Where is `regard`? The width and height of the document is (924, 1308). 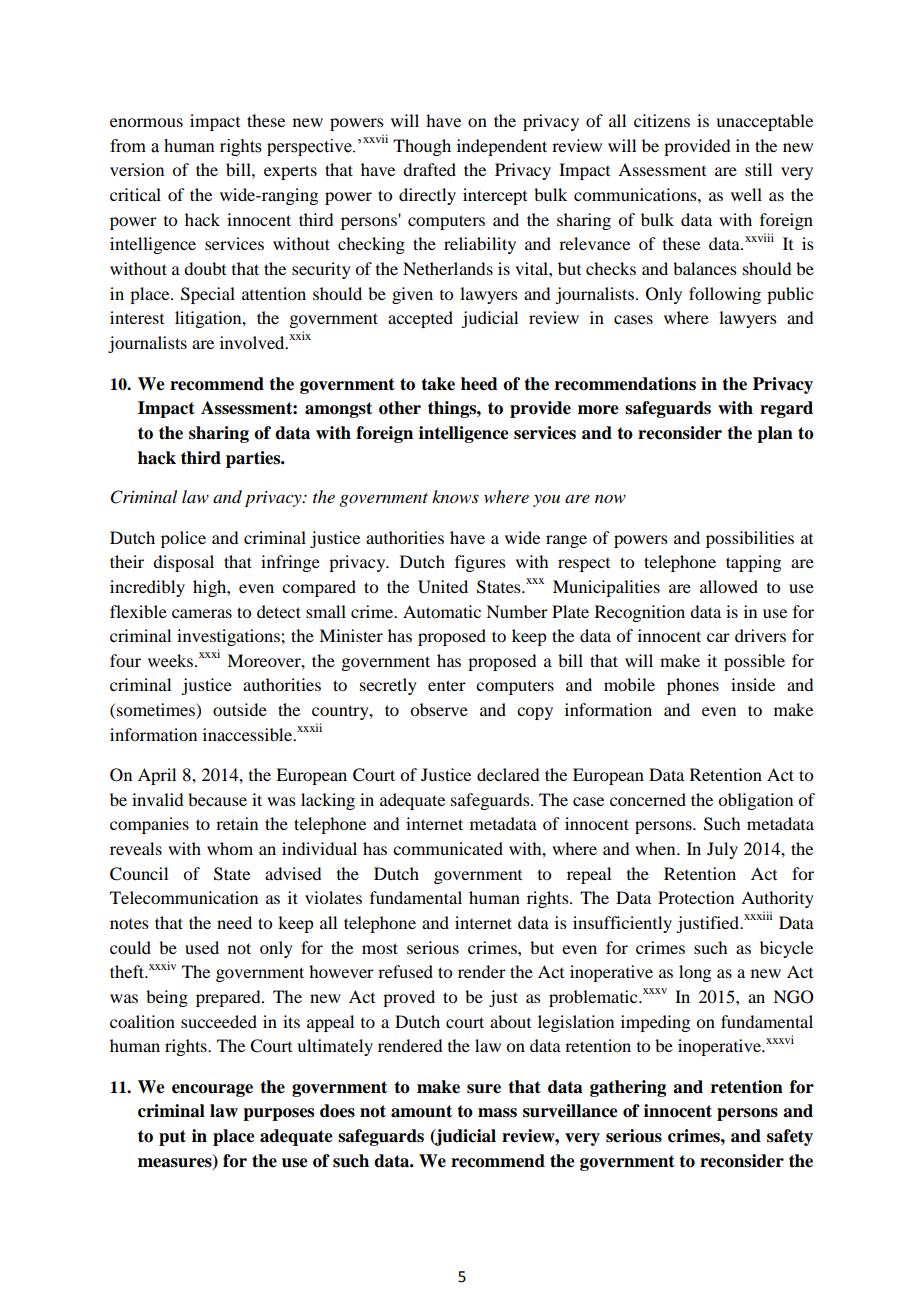 regard is located at coordinates (786, 409).
